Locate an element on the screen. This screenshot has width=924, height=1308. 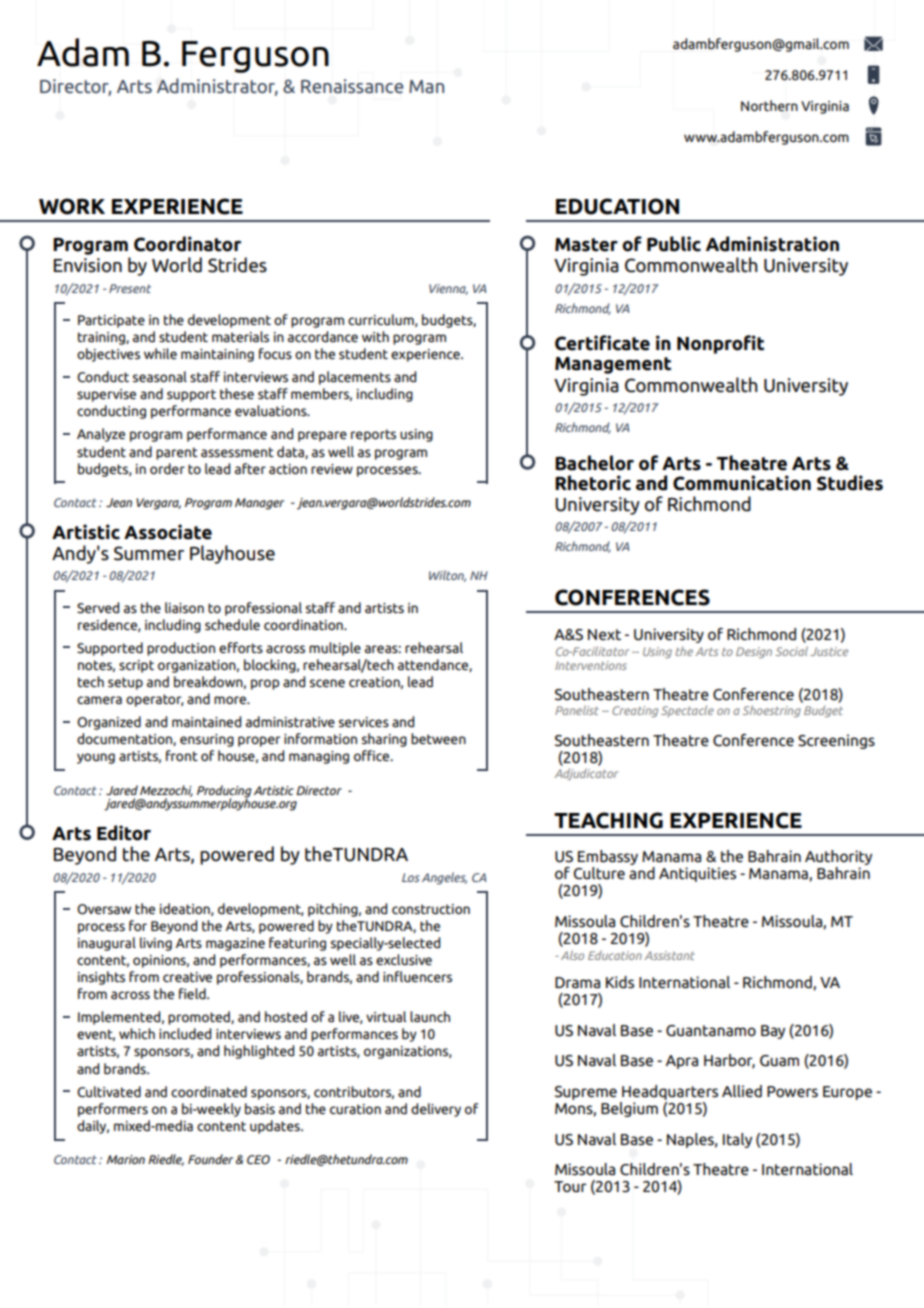
Northern is located at coordinates (769, 105).
